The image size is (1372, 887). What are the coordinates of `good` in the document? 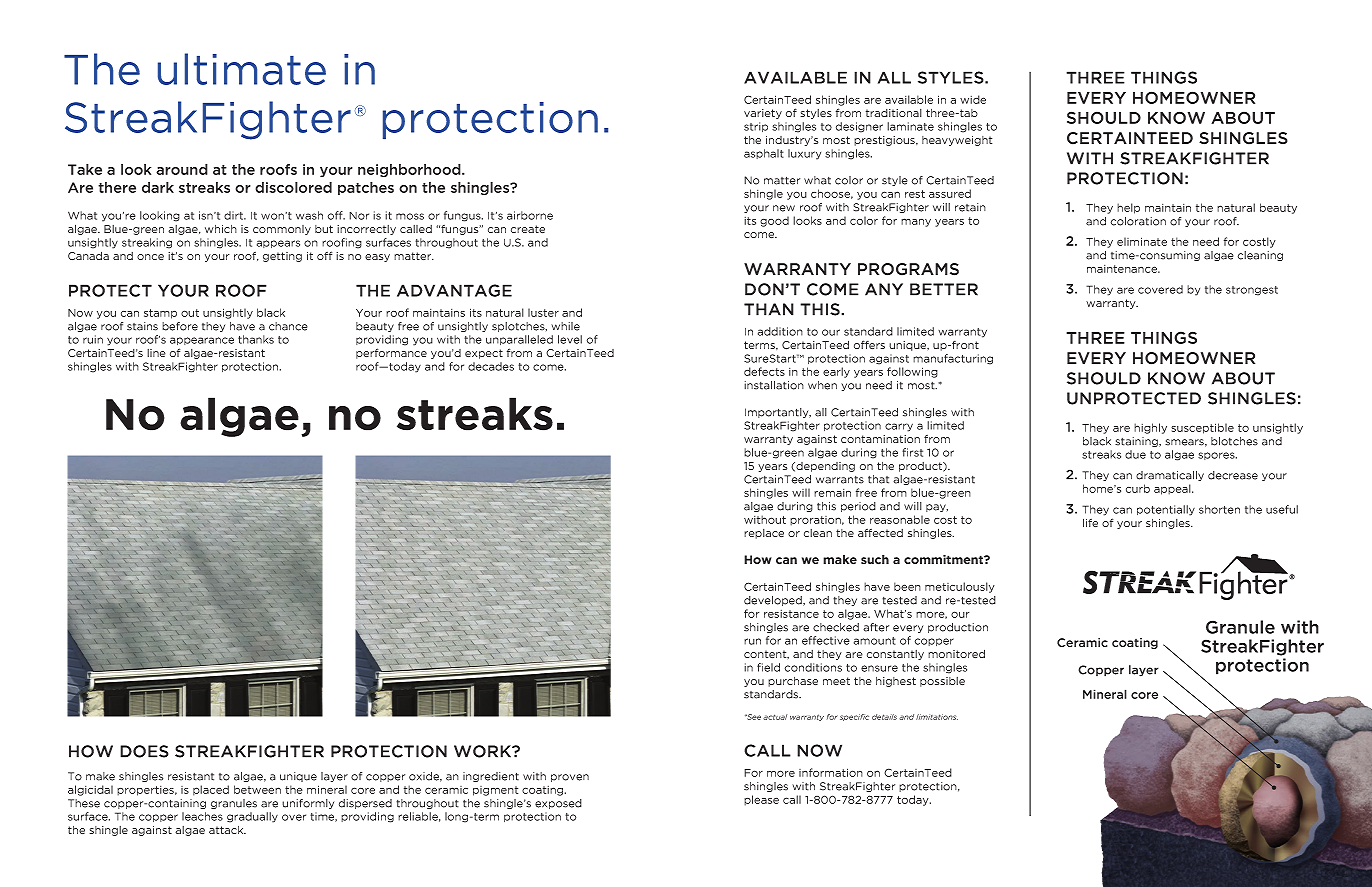 It's located at (774, 221).
